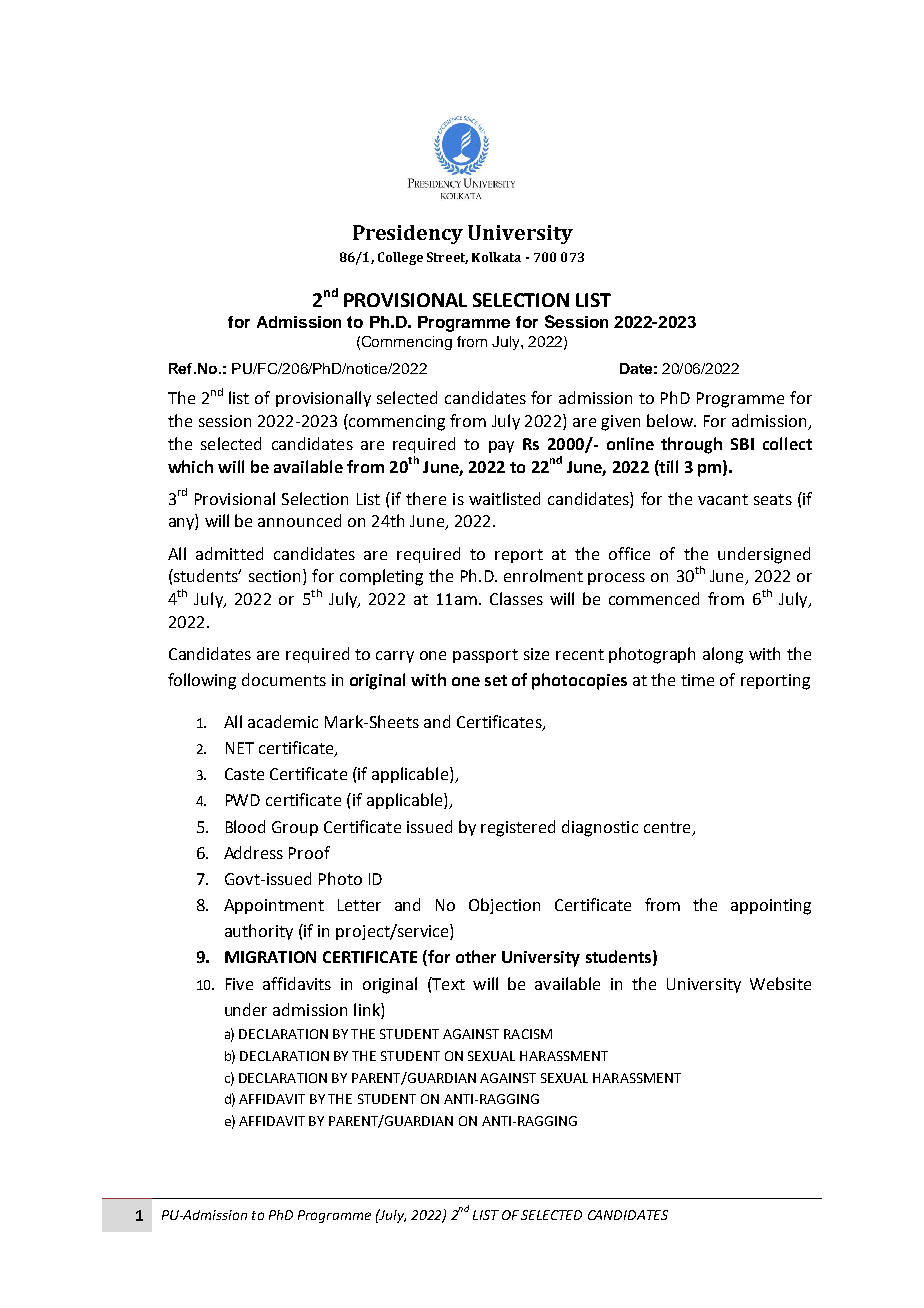  What do you see at coordinates (528, 1034) in the screenshot?
I see `RACISM` at bounding box center [528, 1034].
